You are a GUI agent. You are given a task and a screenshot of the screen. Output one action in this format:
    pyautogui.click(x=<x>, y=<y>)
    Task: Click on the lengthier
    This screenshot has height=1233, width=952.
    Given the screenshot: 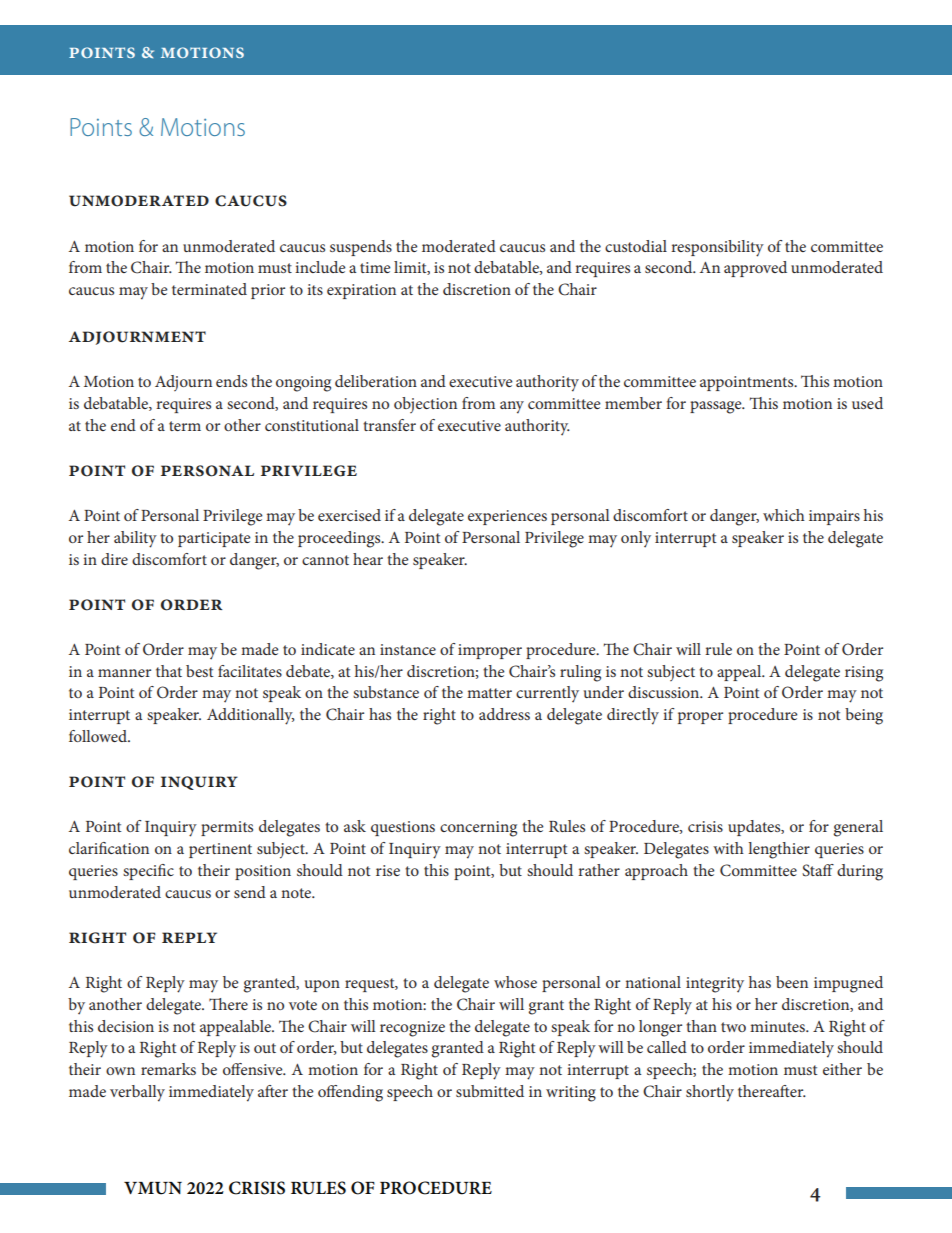 What is the action you would take?
    pyautogui.click(x=779, y=850)
